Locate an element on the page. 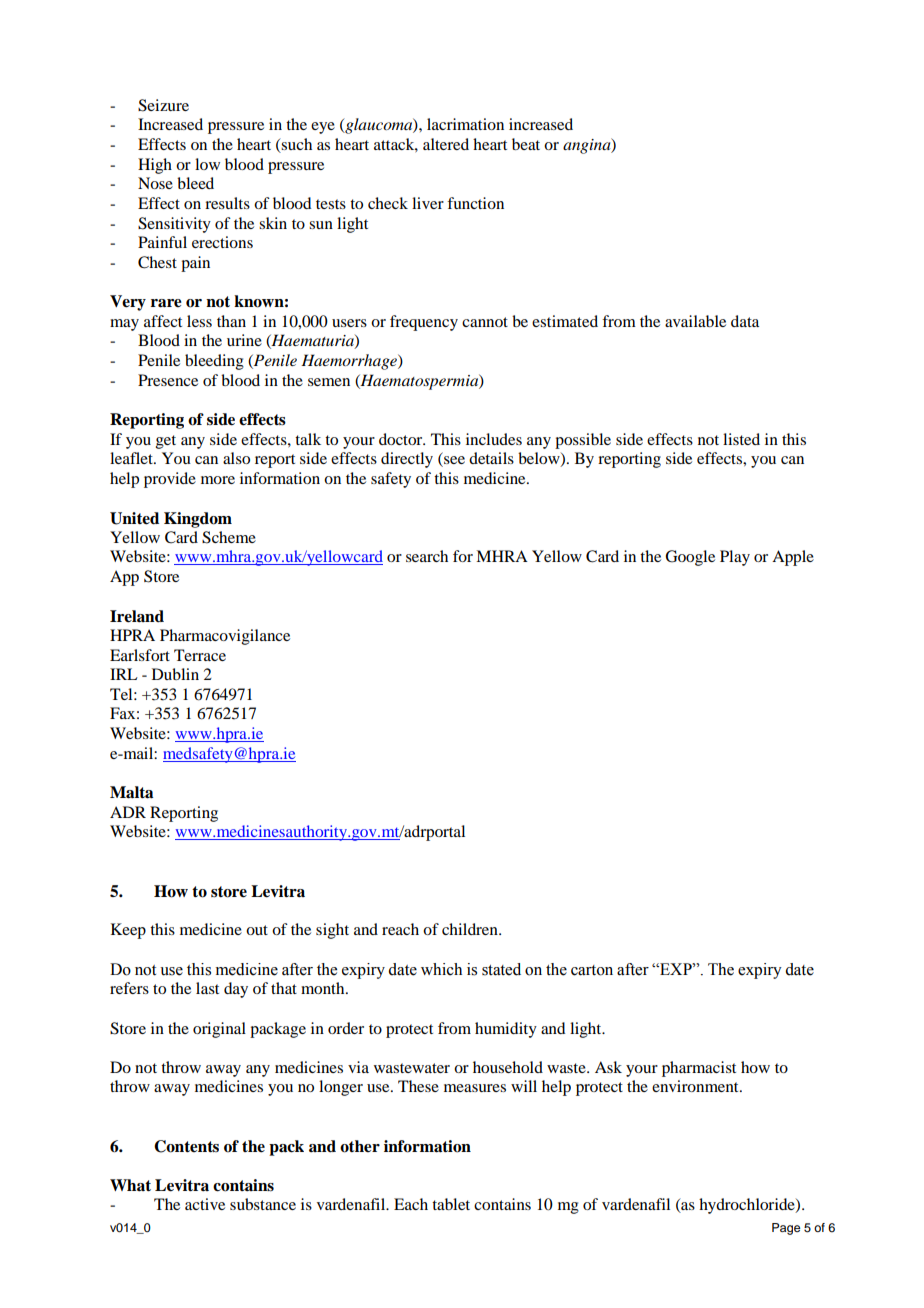 This page has height=1308, width=924. Presence is located at coordinates (168, 380).
